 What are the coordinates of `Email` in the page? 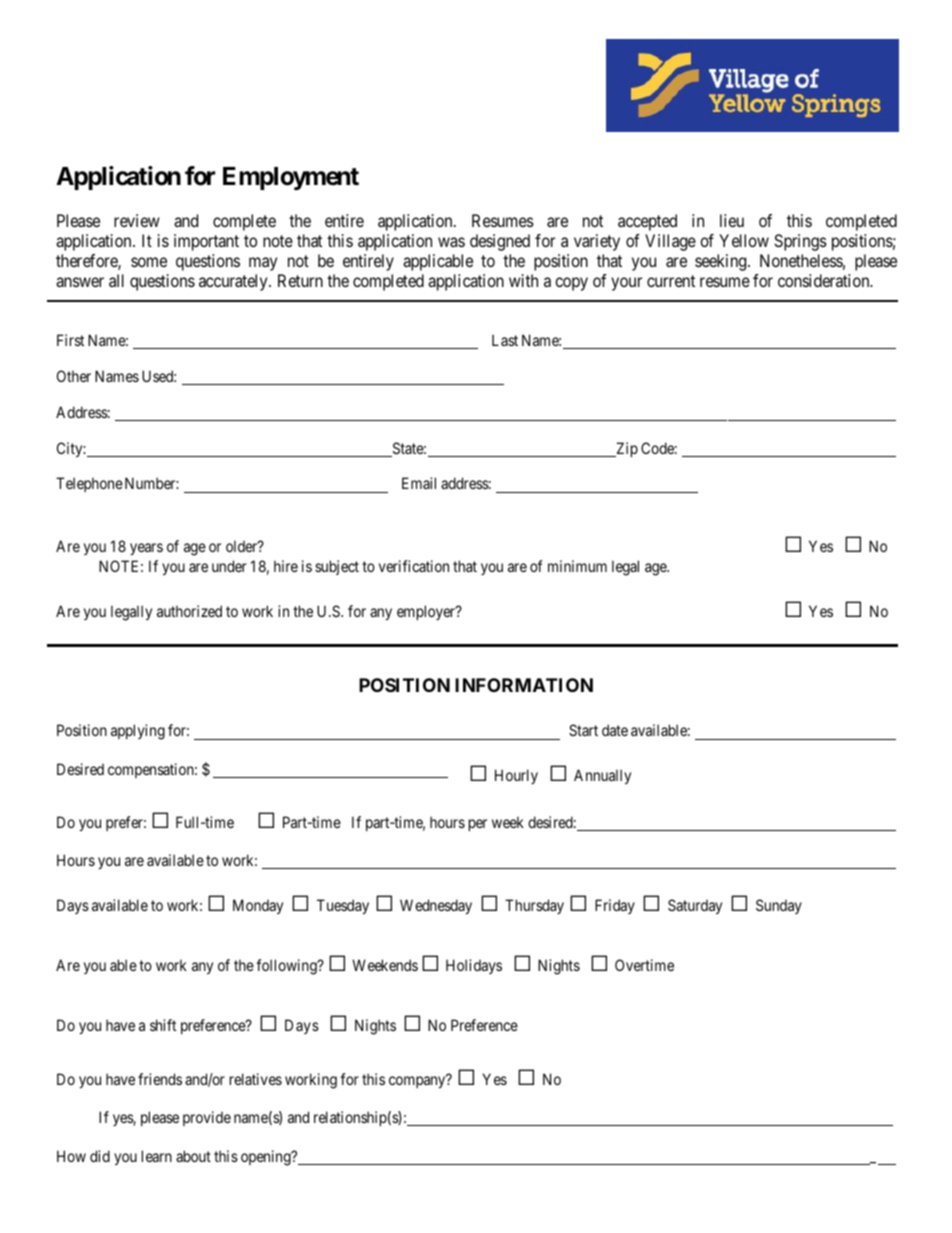 It's located at (419, 483).
